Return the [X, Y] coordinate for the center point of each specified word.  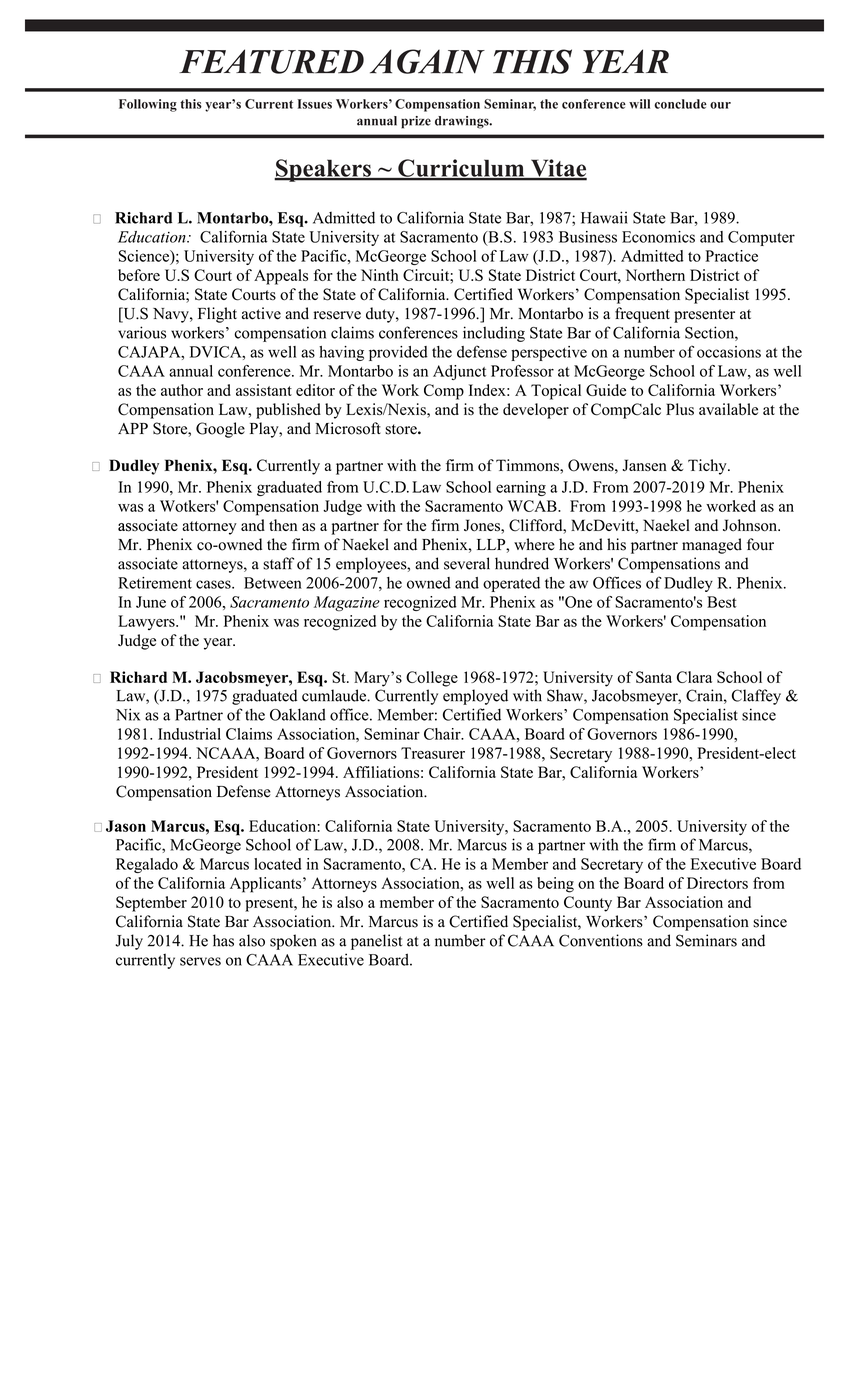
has [223, 940]
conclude [680, 104]
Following [148, 105]
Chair [443, 734]
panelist [376, 942]
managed [712, 546]
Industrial [189, 734]
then [283, 525]
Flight [217, 315]
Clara [694, 677]
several [467, 563]
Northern [655, 275]
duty [381, 315]
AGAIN [427, 61]
